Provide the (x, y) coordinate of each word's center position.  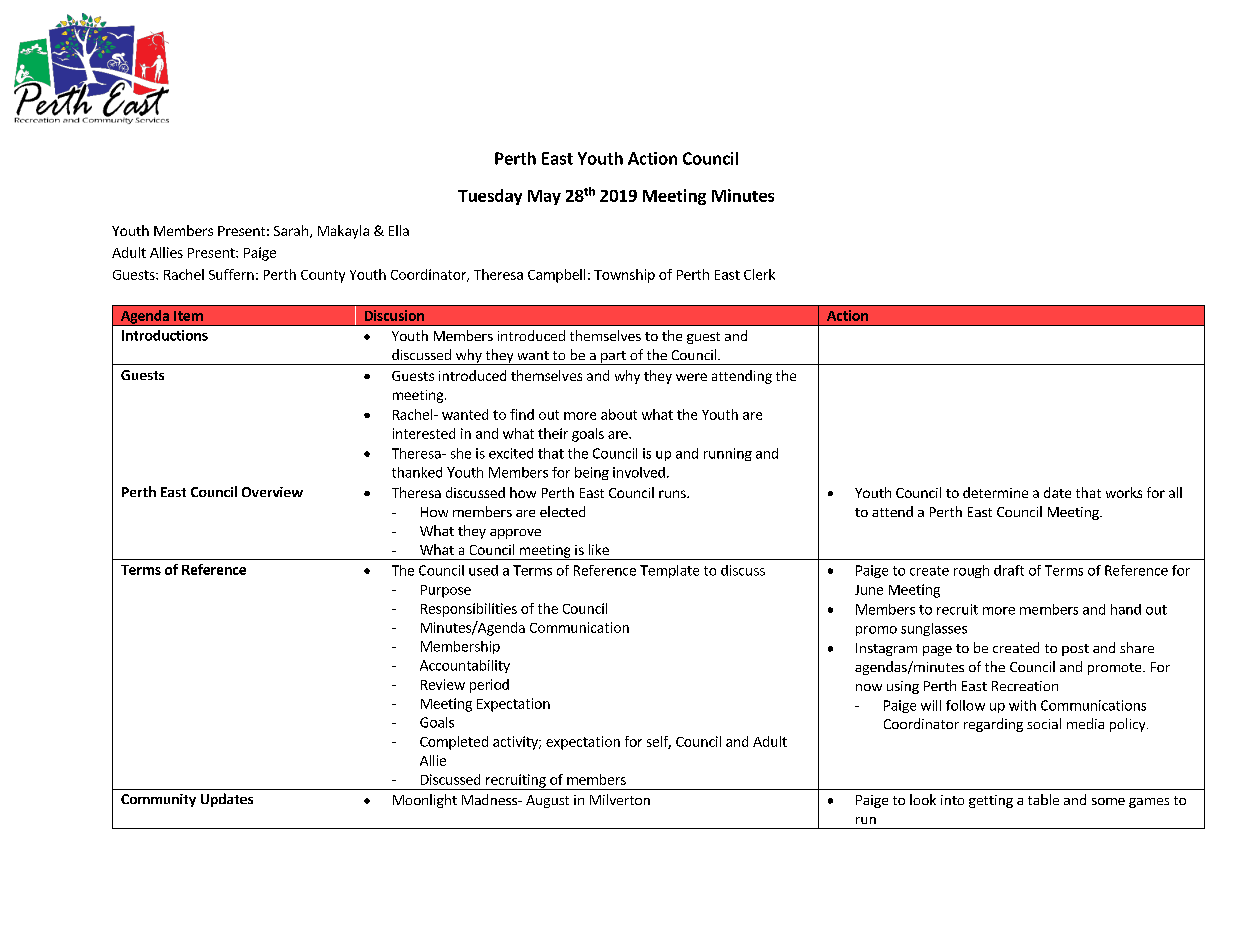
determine (995, 492)
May (544, 197)
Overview (272, 492)
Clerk (759, 274)
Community (158, 800)
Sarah (291, 230)
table (1043, 799)
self (659, 742)
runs (673, 494)
